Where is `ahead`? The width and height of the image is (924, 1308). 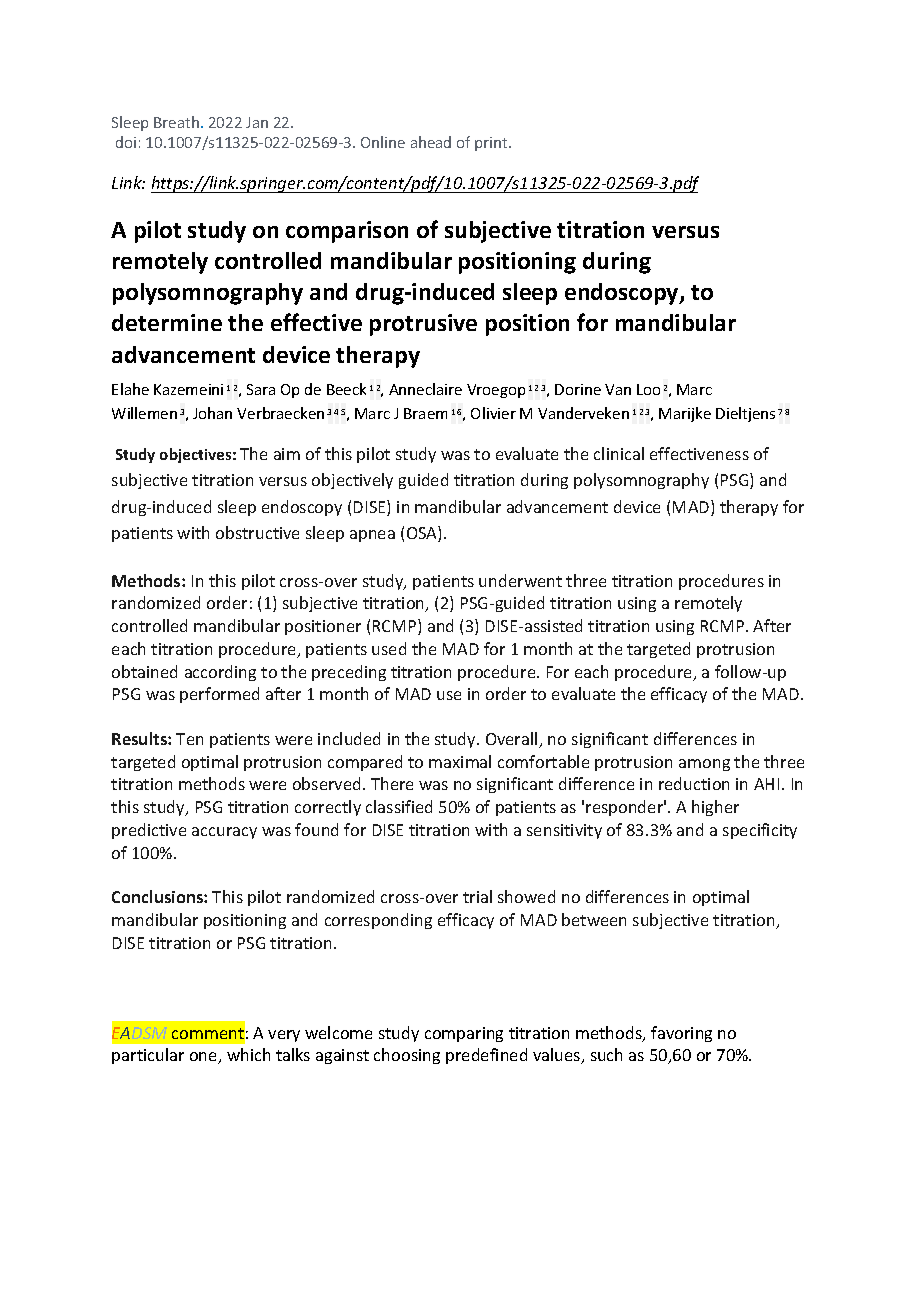
ahead is located at coordinates (431, 142).
